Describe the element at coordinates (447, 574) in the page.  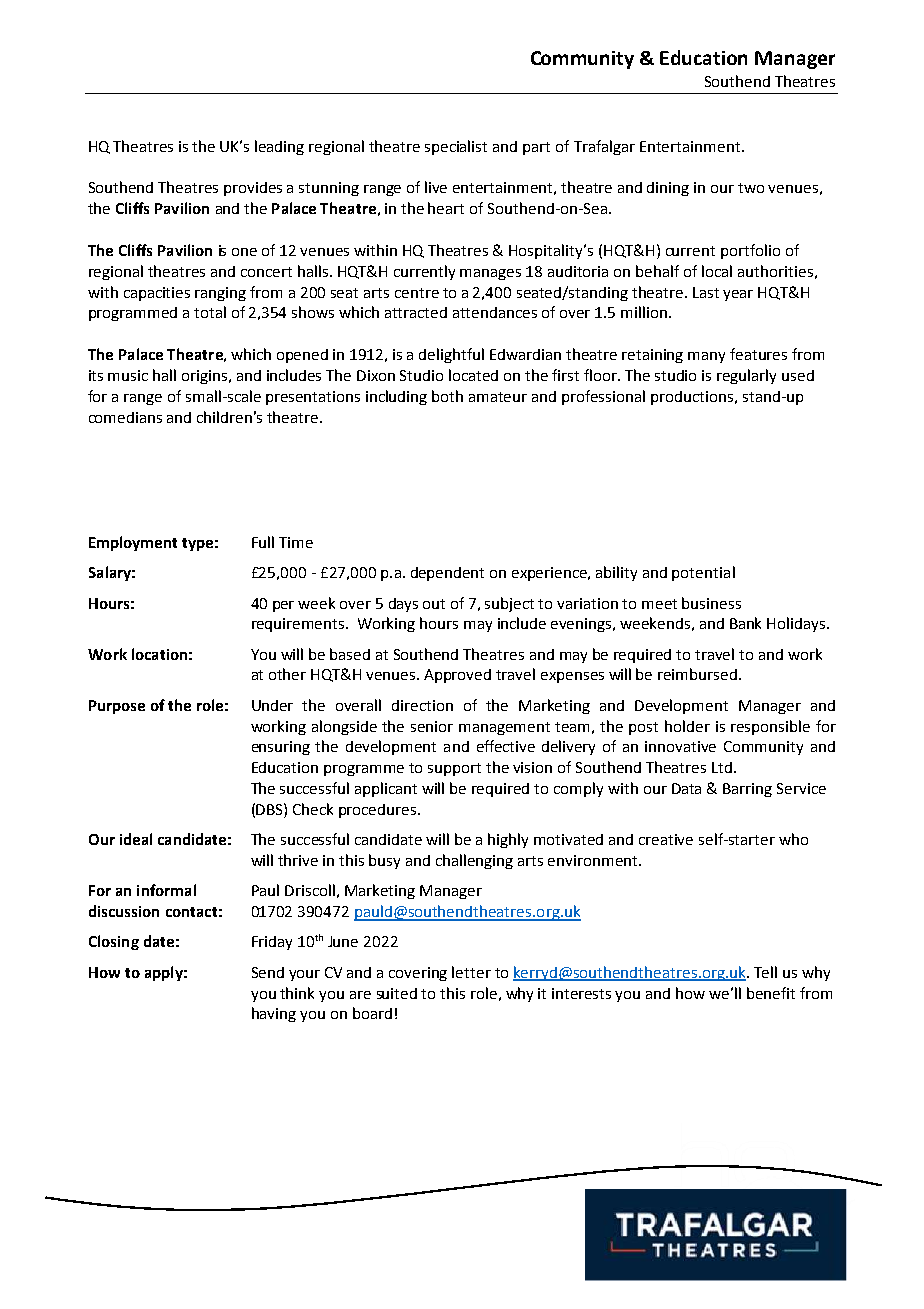
I see `dependent` at that location.
